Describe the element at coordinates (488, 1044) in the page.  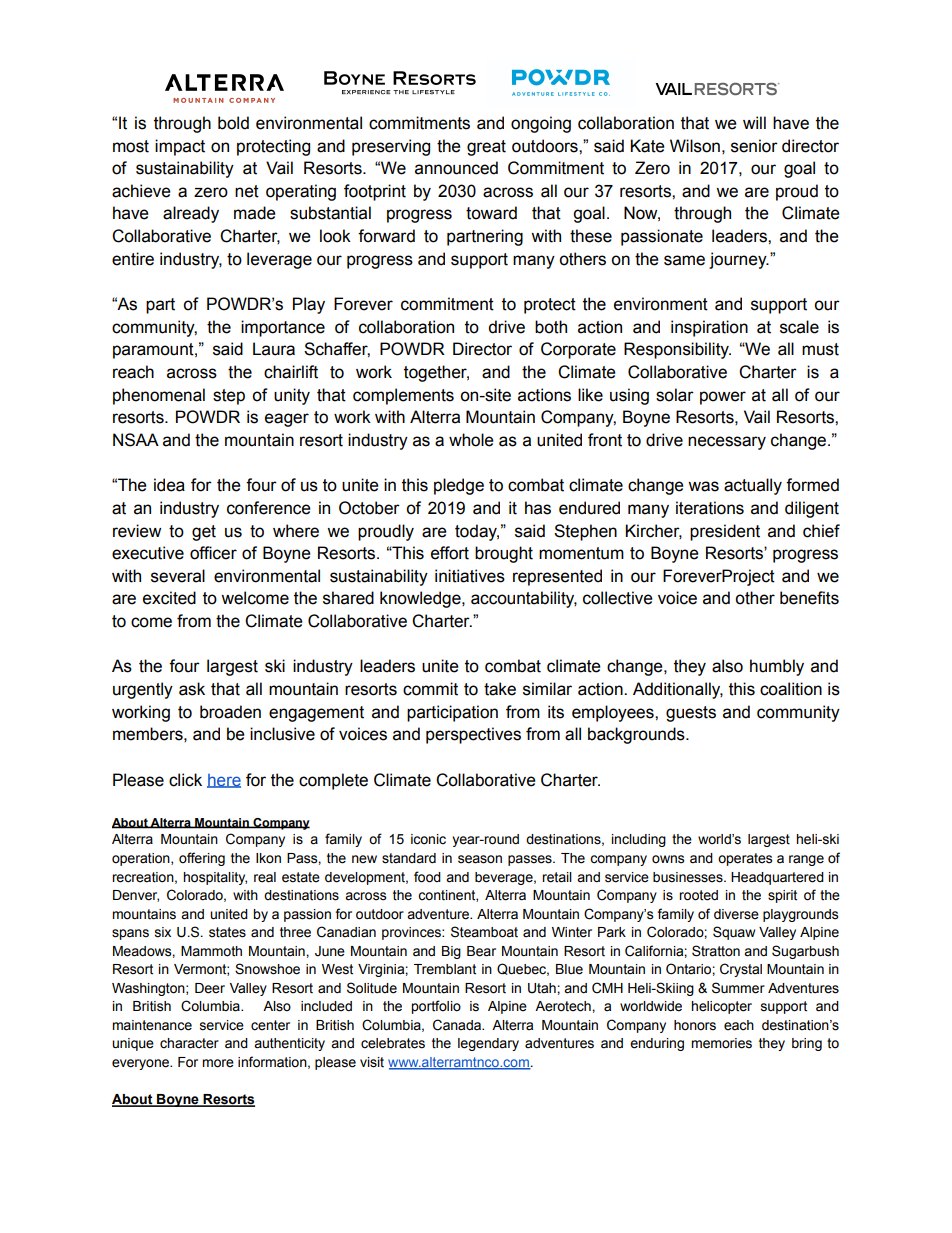
I see `legendary` at that location.
